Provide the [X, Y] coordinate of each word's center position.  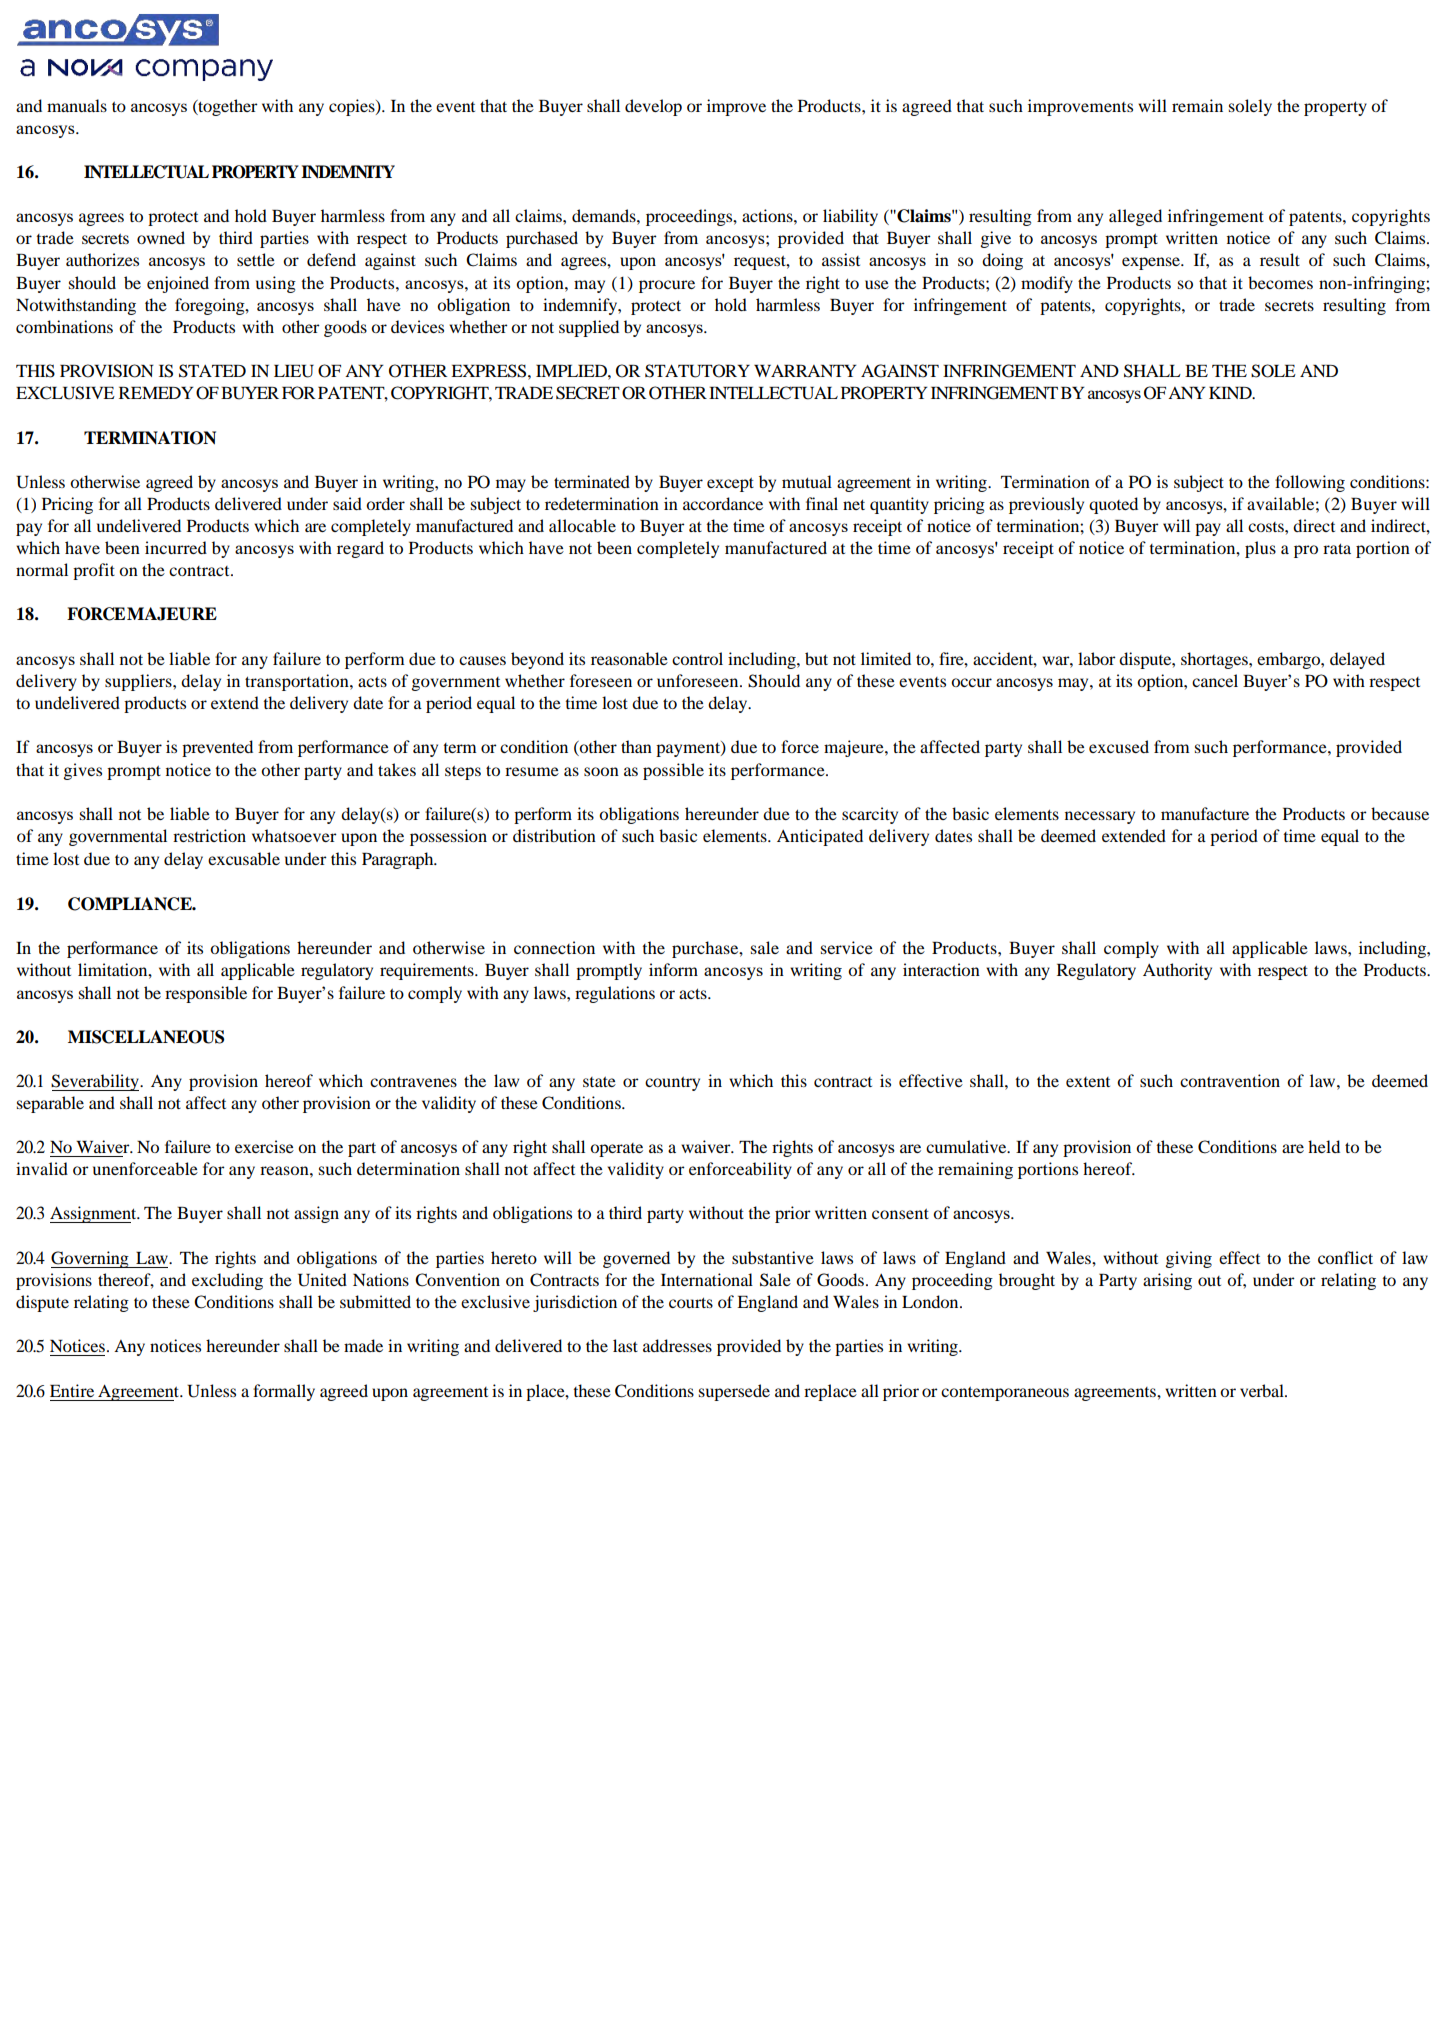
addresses [677, 1345]
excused [1119, 746]
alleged [1135, 217]
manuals [77, 105]
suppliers [139, 682]
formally [284, 1392]
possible [673, 771]
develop [653, 107]
